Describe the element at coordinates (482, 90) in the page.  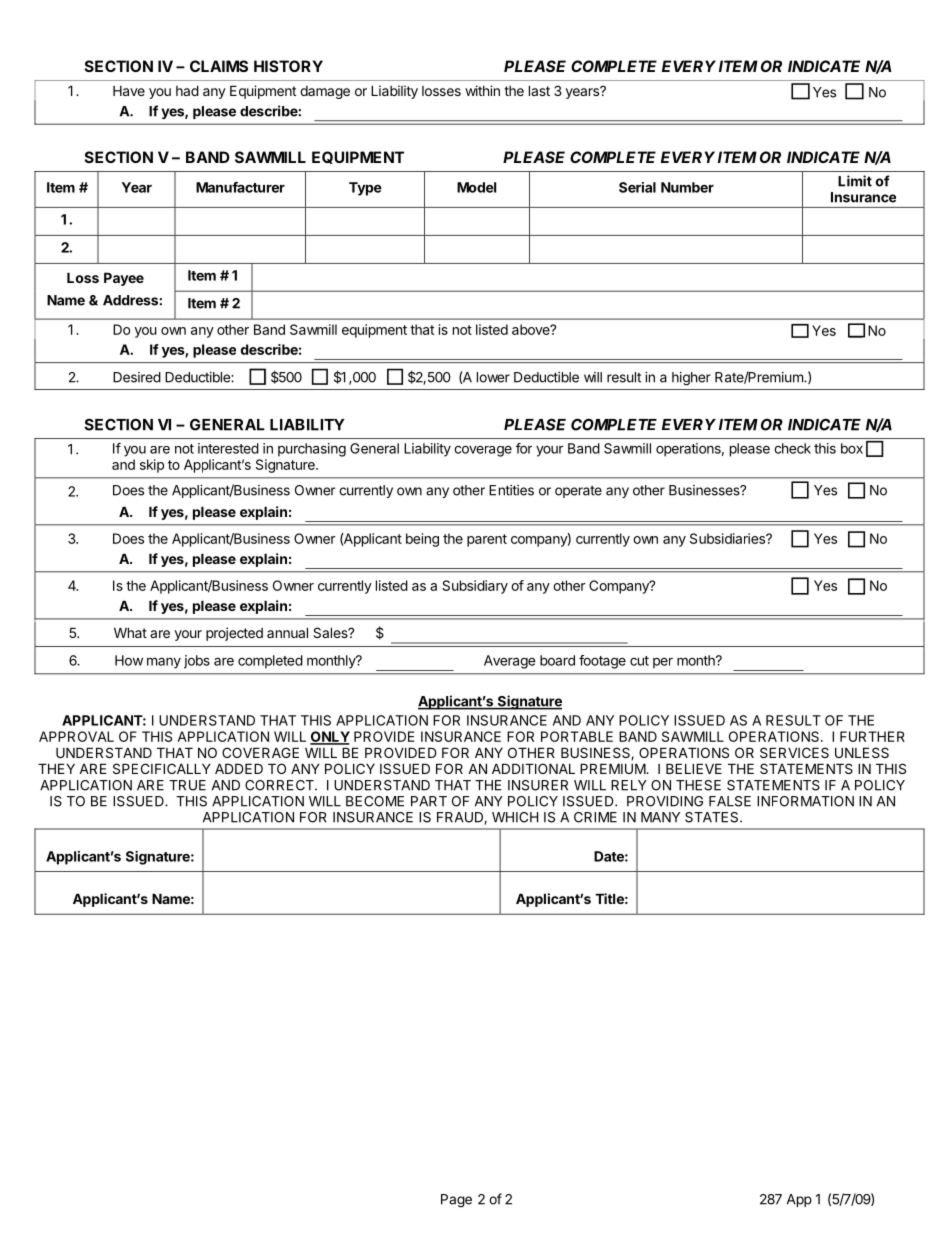
I see `within` at that location.
